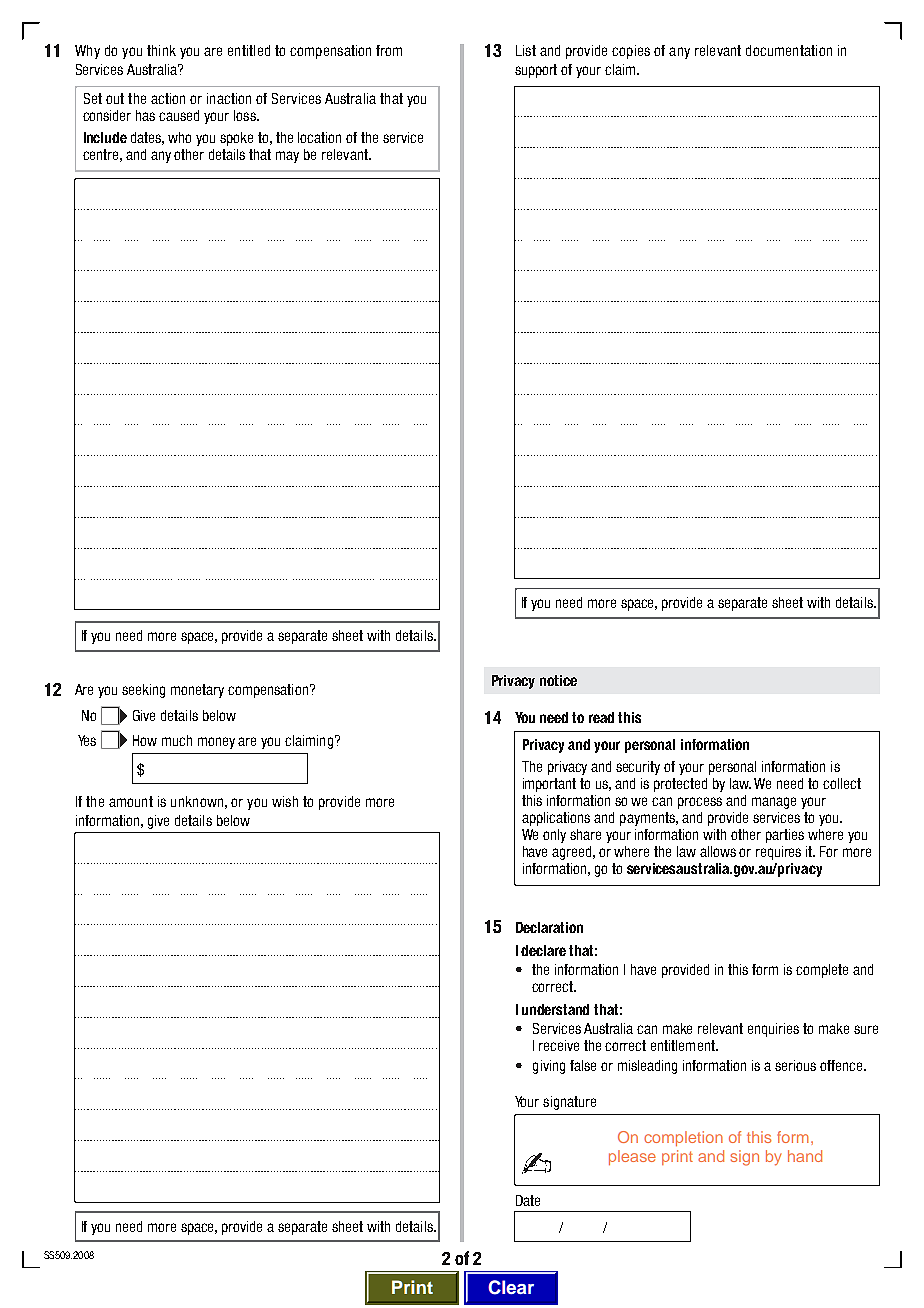  What do you see at coordinates (536, 71) in the screenshot?
I see `support` at bounding box center [536, 71].
